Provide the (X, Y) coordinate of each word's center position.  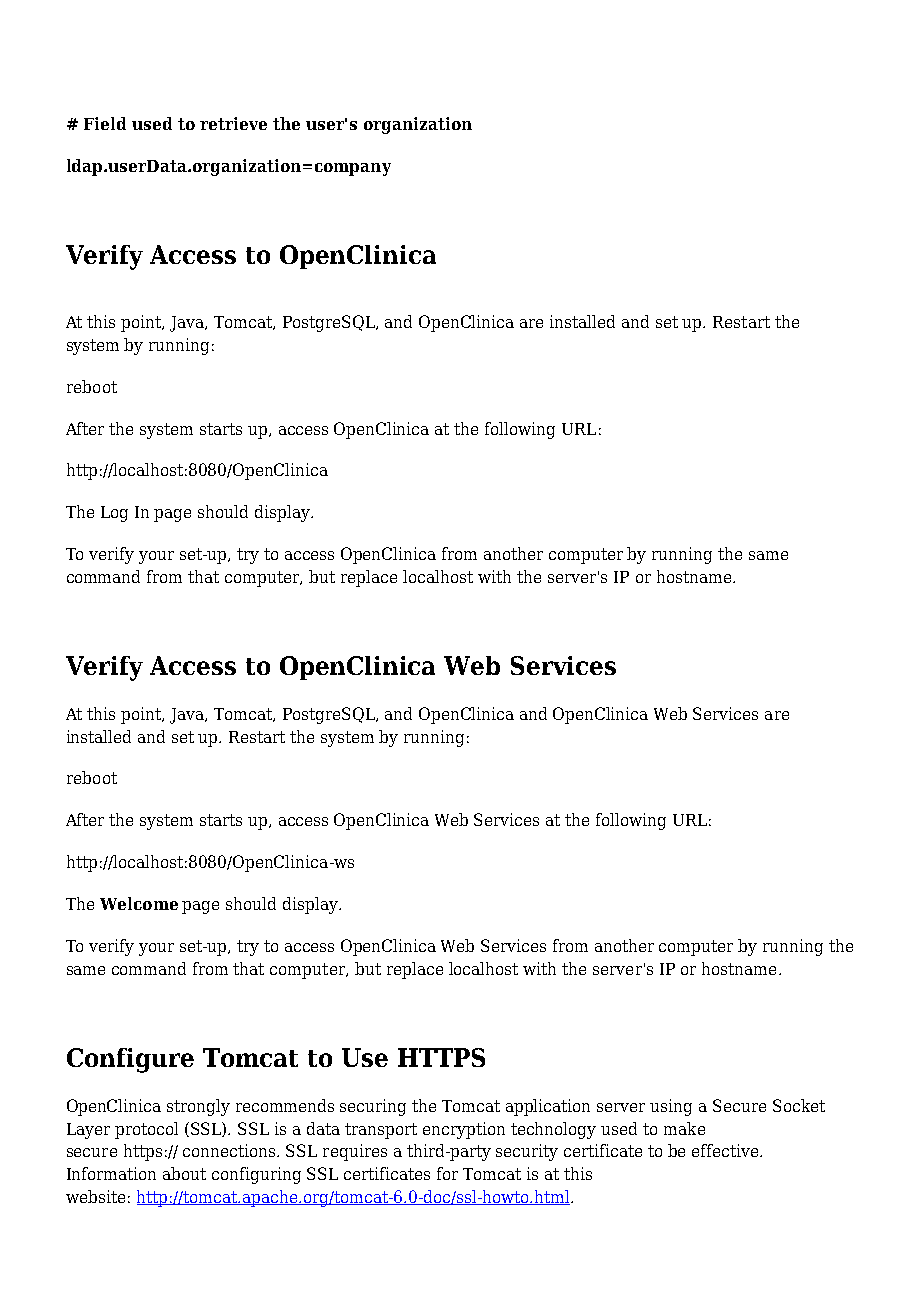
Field (105, 123)
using (671, 1107)
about (184, 1173)
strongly (198, 1107)
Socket (799, 1105)
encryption (464, 1130)
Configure (130, 1060)
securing (373, 1107)
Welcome (139, 903)
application (548, 1107)
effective (726, 1150)
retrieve (233, 123)
